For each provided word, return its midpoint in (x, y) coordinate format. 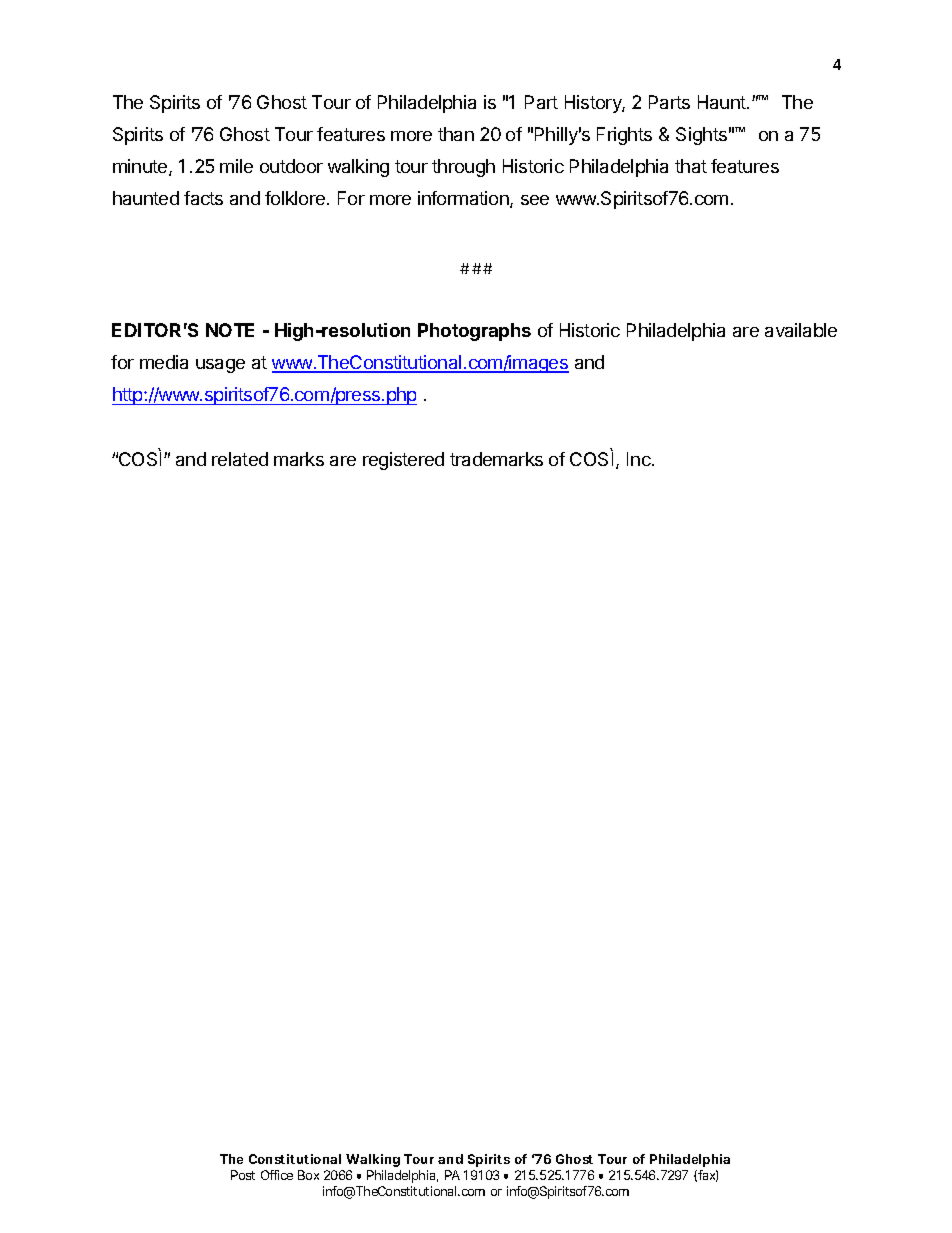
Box (308, 1175)
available (801, 330)
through (463, 168)
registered (403, 461)
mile (236, 166)
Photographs (474, 332)
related (240, 459)
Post (243, 1175)
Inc (640, 459)
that (691, 166)
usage (220, 366)
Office (277, 1175)
